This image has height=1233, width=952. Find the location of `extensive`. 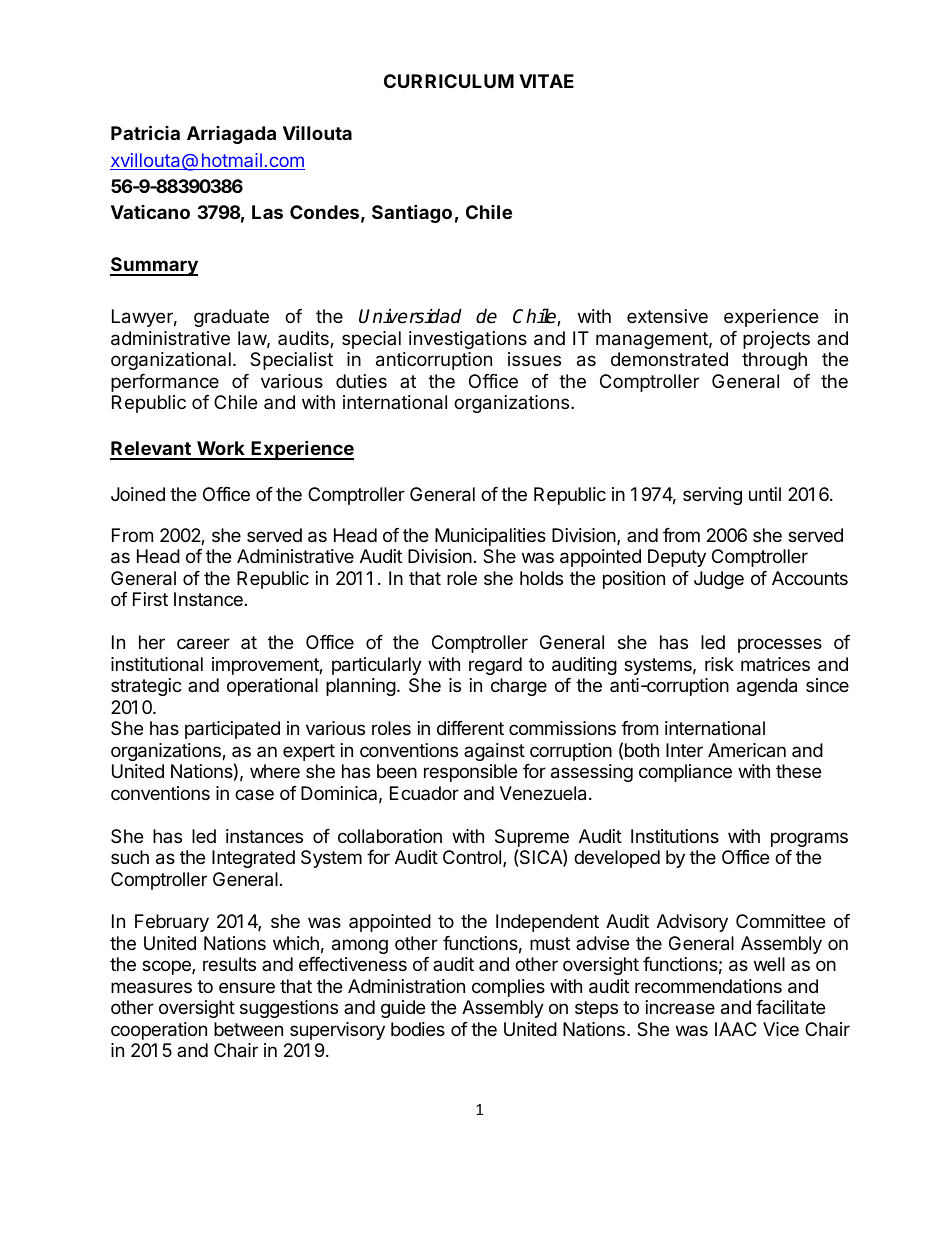

extensive is located at coordinates (667, 316).
